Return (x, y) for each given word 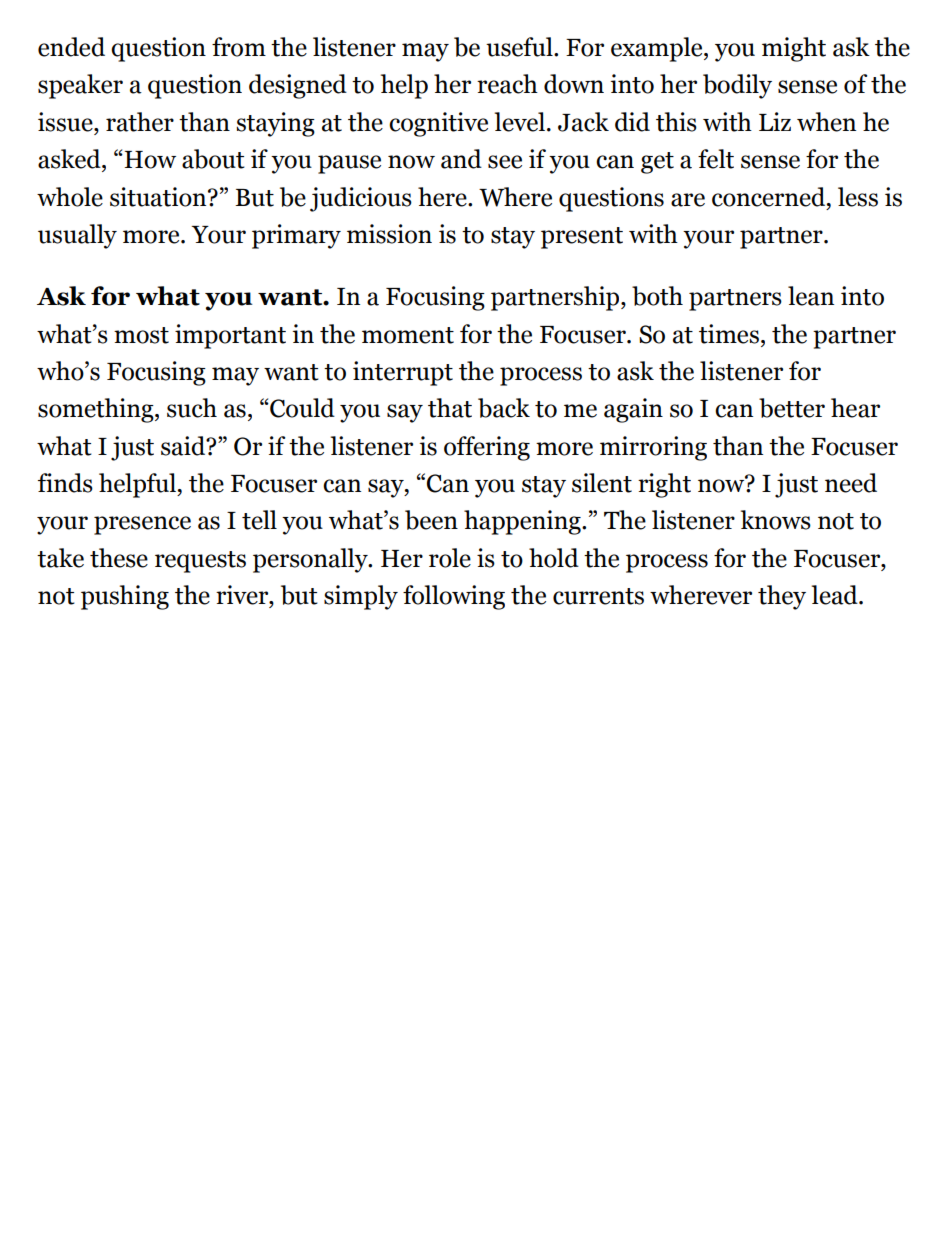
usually (77, 236)
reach (507, 84)
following (454, 597)
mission (389, 234)
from (239, 47)
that (450, 408)
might (794, 49)
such (192, 408)
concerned (770, 197)
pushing (125, 597)
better (792, 408)
